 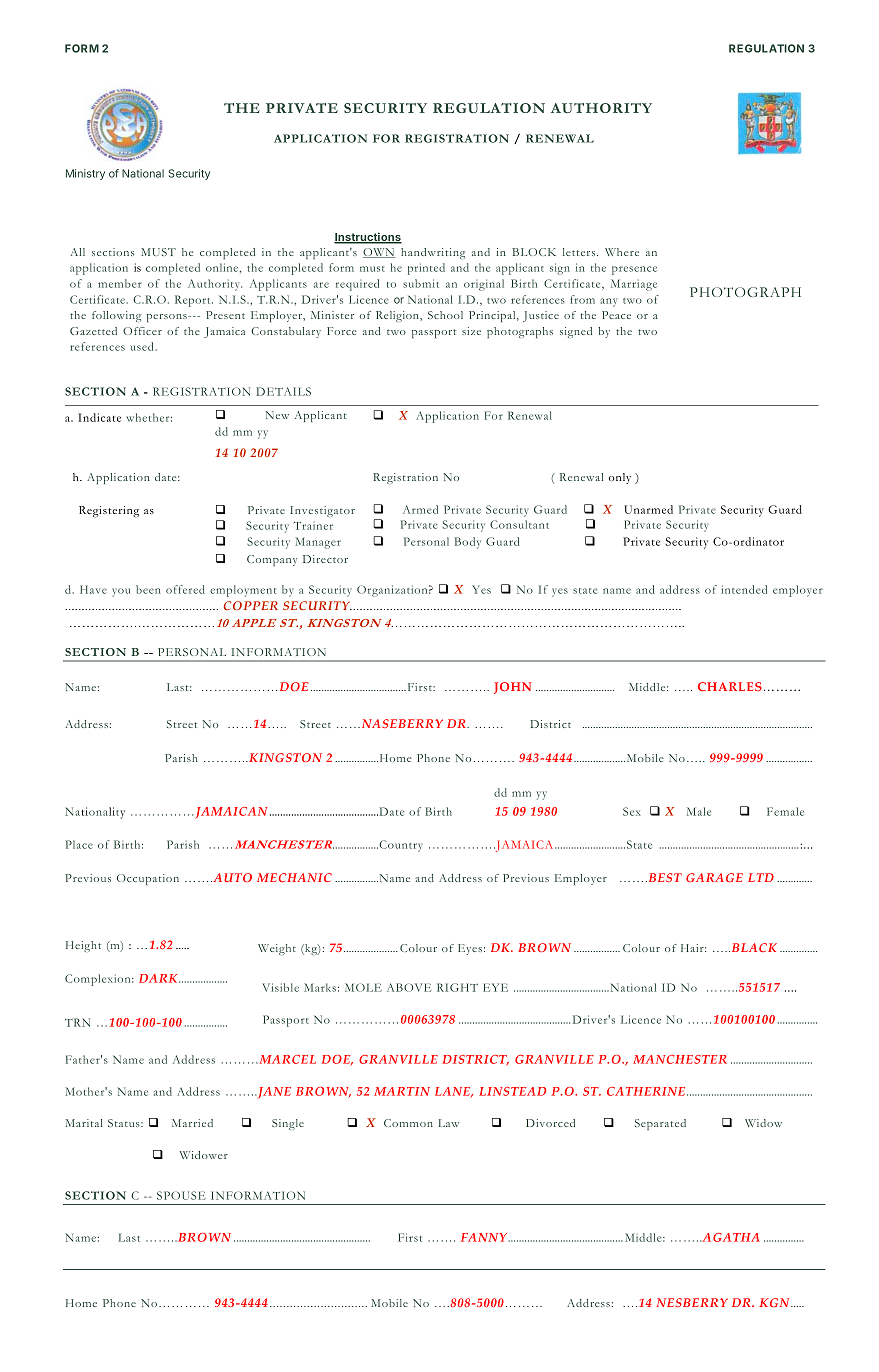 What do you see at coordinates (409, 987) in the screenshot?
I see `ABOVE` at bounding box center [409, 987].
